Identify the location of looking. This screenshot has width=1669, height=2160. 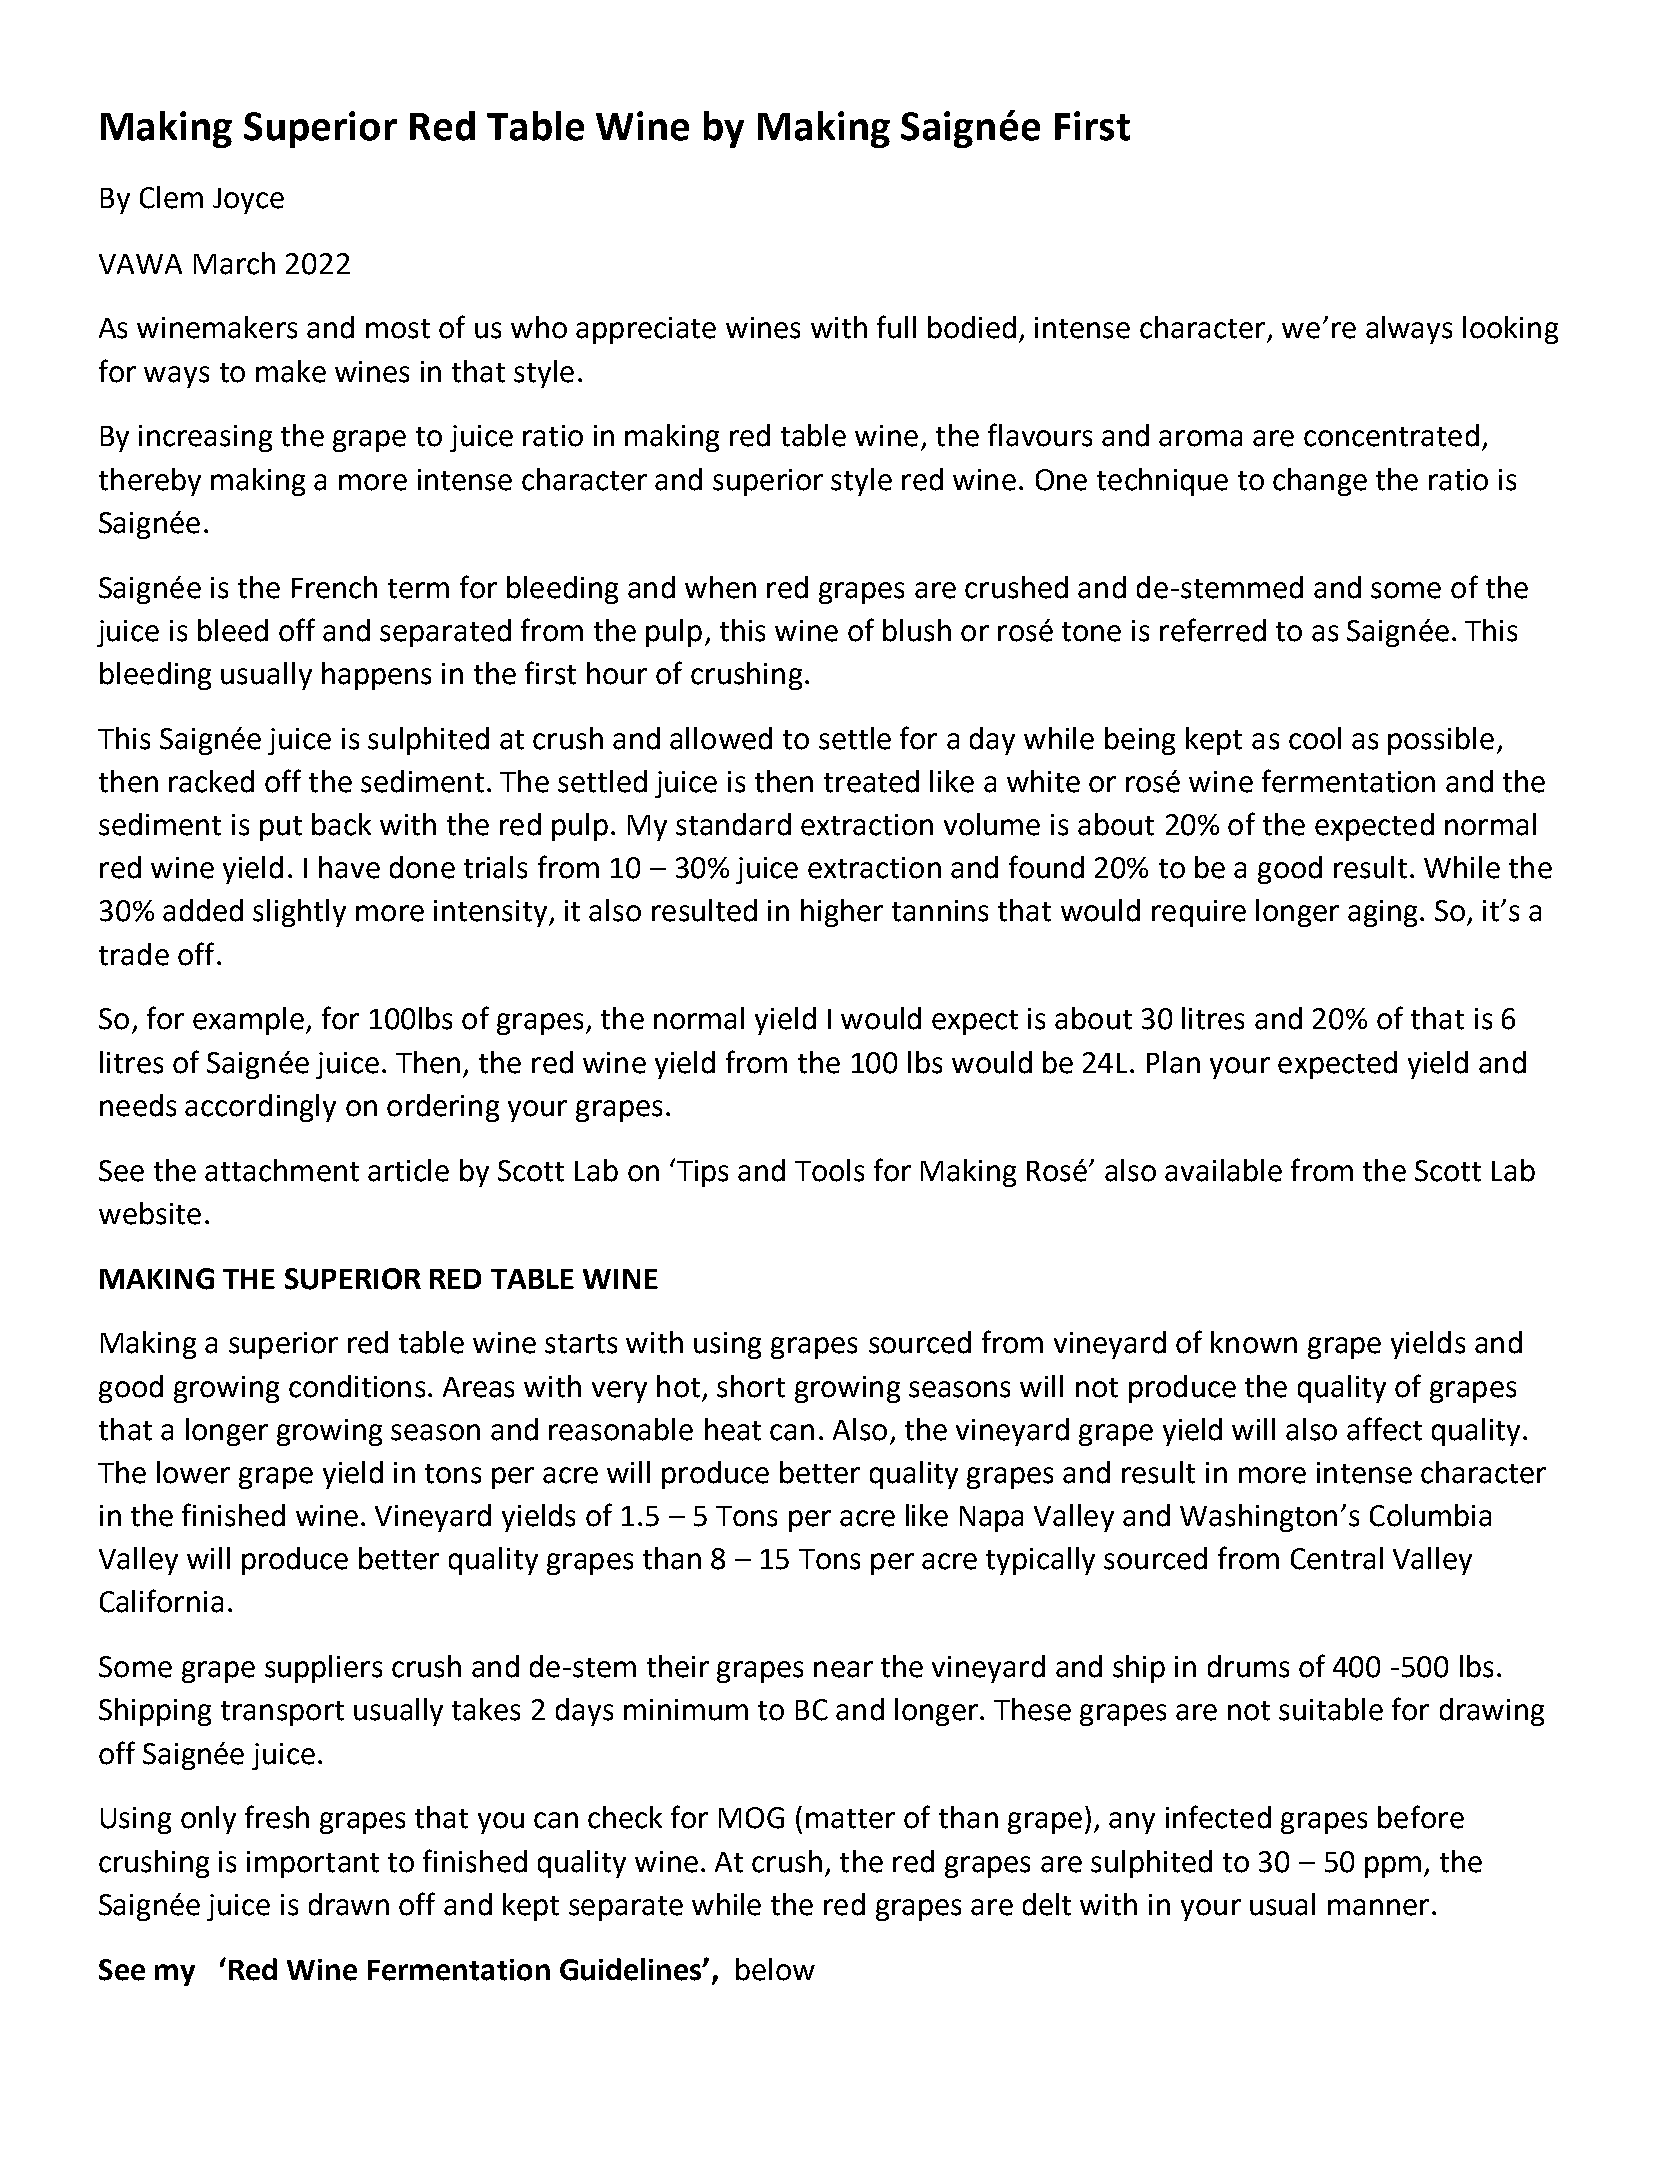
(1510, 330).
